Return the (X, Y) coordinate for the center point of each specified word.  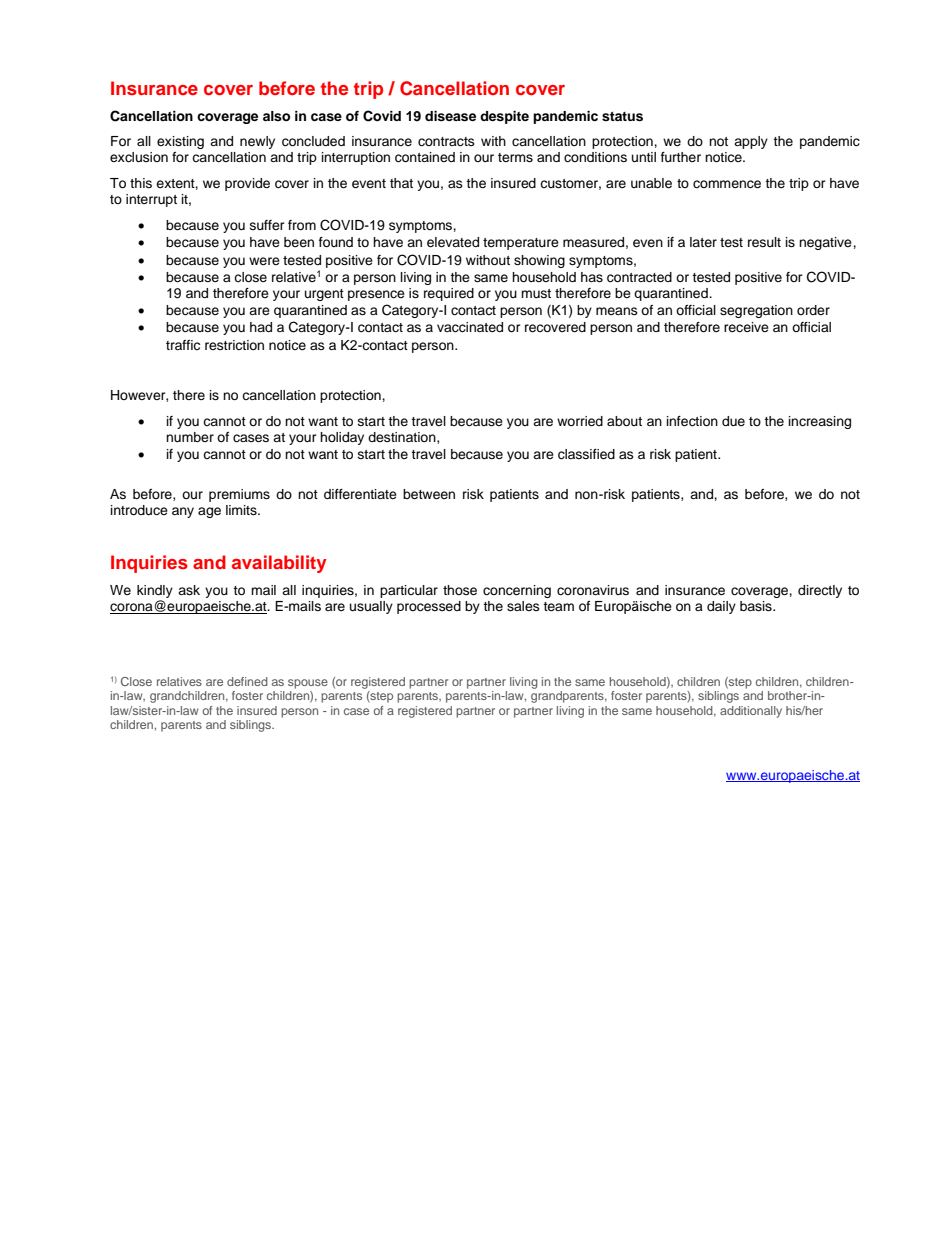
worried (580, 421)
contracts (446, 142)
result (764, 242)
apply (751, 142)
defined (247, 681)
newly (257, 142)
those (460, 590)
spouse (308, 684)
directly (820, 591)
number (190, 437)
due (733, 421)
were (264, 261)
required (449, 294)
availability (279, 564)
